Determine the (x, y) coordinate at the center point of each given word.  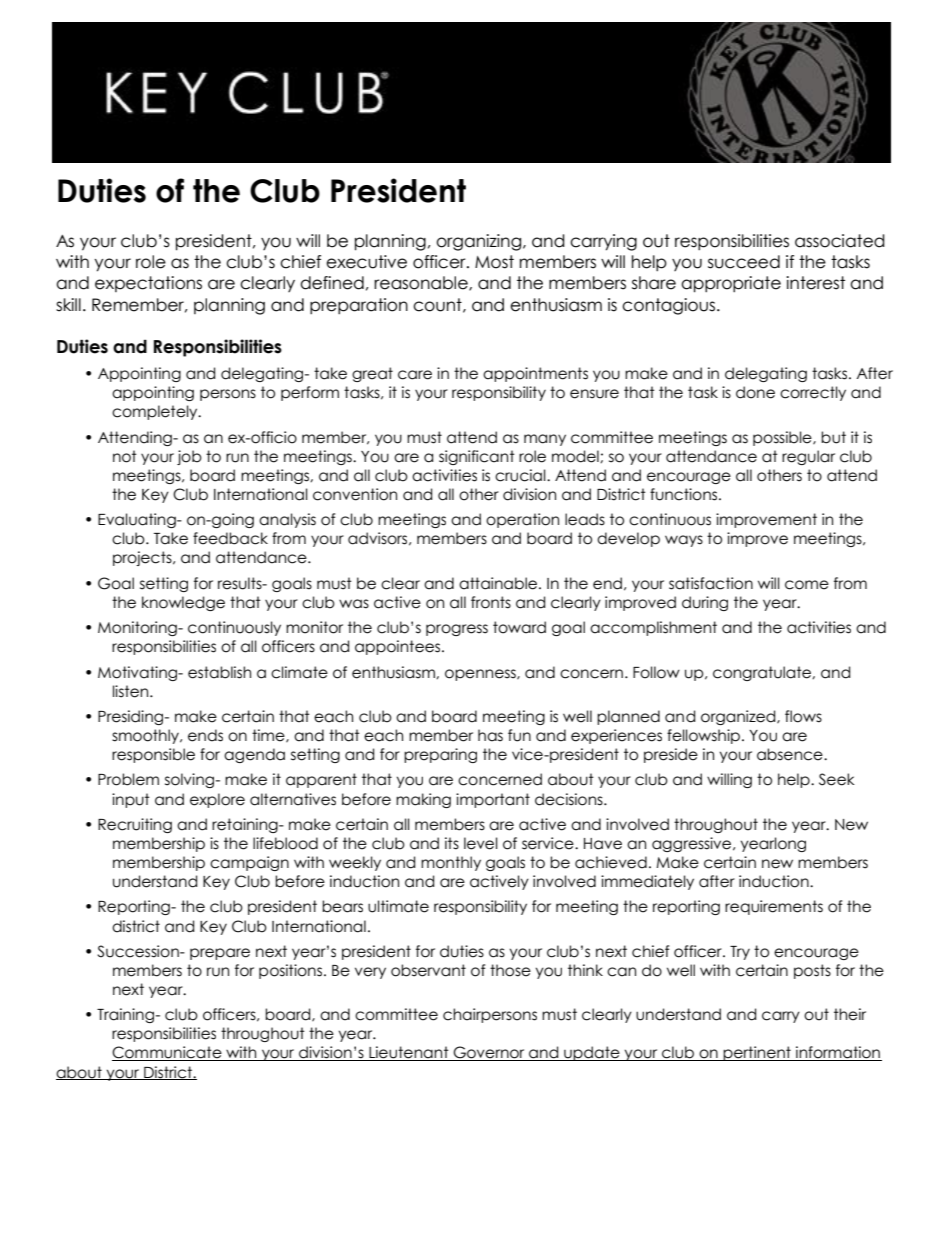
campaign (249, 863)
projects (143, 558)
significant (477, 457)
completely (156, 412)
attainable (499, 583)
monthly (451, 863)
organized (739, 717)
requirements (774, 907)
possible (783, 438)
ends (205, 735)
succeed (744, 262)
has (490, 735)
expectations (148, 284)
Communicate (168, 1053)
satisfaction (711, 583)
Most (494, 262)
